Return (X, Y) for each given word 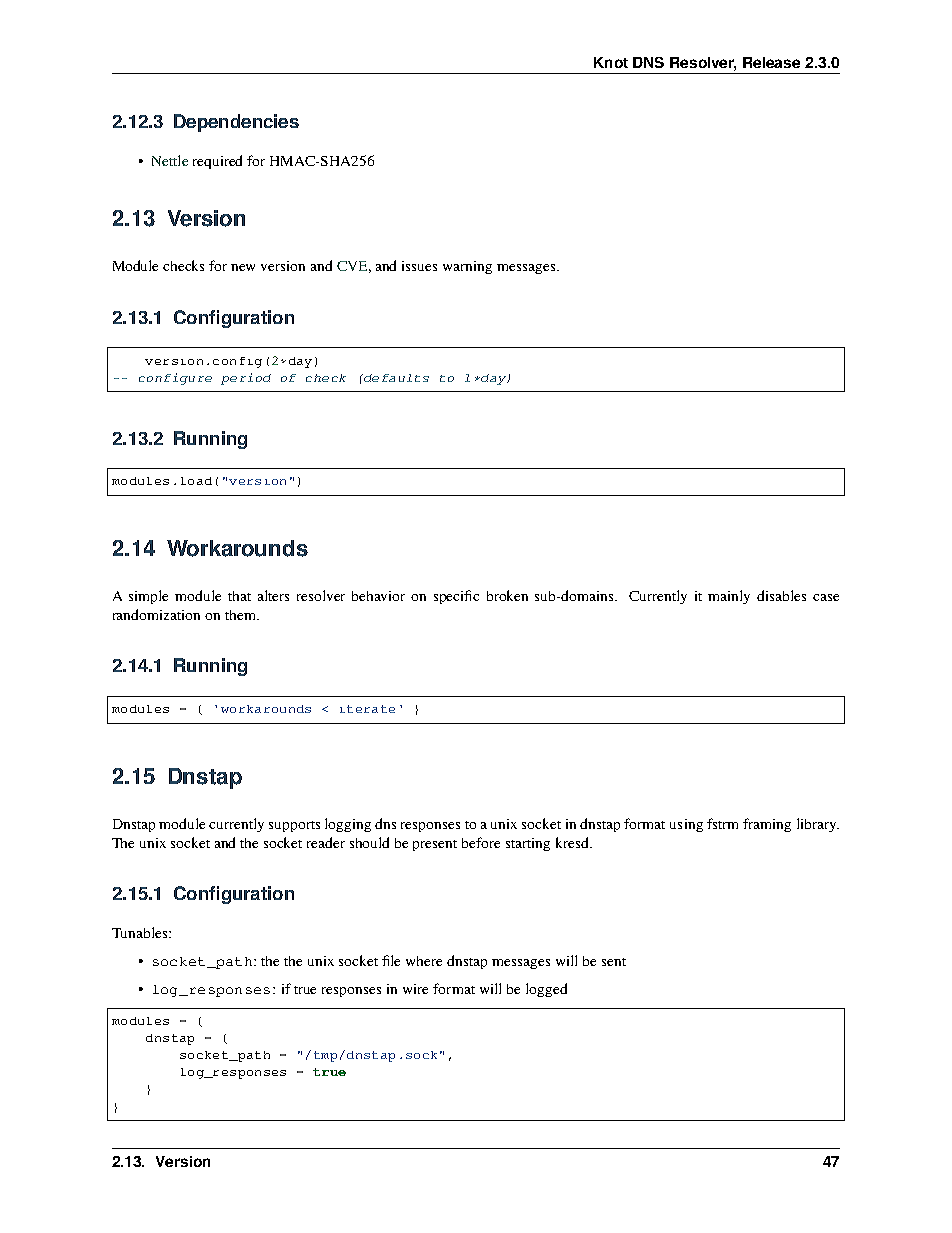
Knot (611, 62)
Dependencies (236, 123)
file (391, 960)
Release (771, 62)
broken (507, 595)
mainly (729, 597)
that (239, 596)
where (424, 961)
